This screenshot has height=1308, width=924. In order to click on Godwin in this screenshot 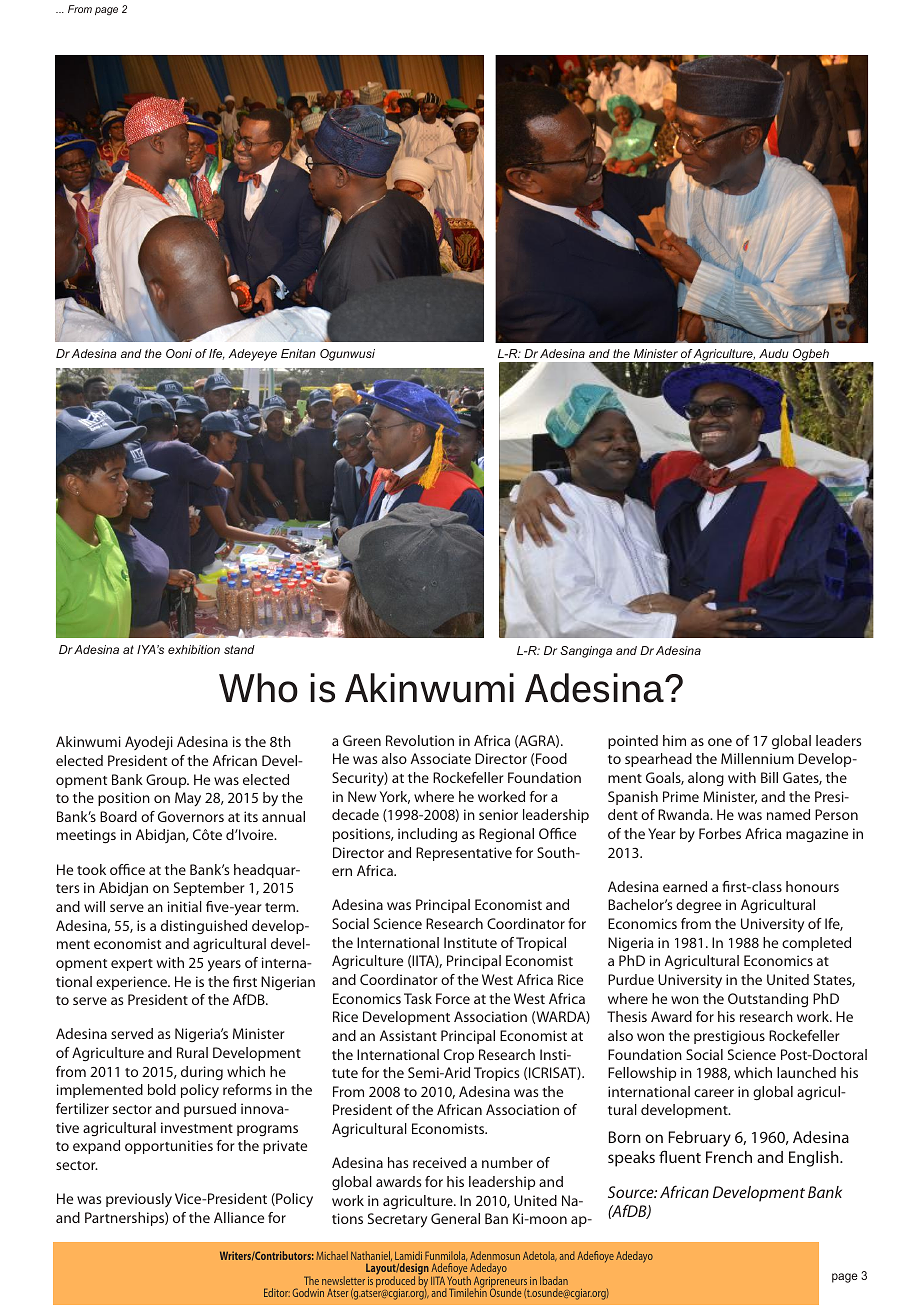, I will do `click(308, 1292)`.
